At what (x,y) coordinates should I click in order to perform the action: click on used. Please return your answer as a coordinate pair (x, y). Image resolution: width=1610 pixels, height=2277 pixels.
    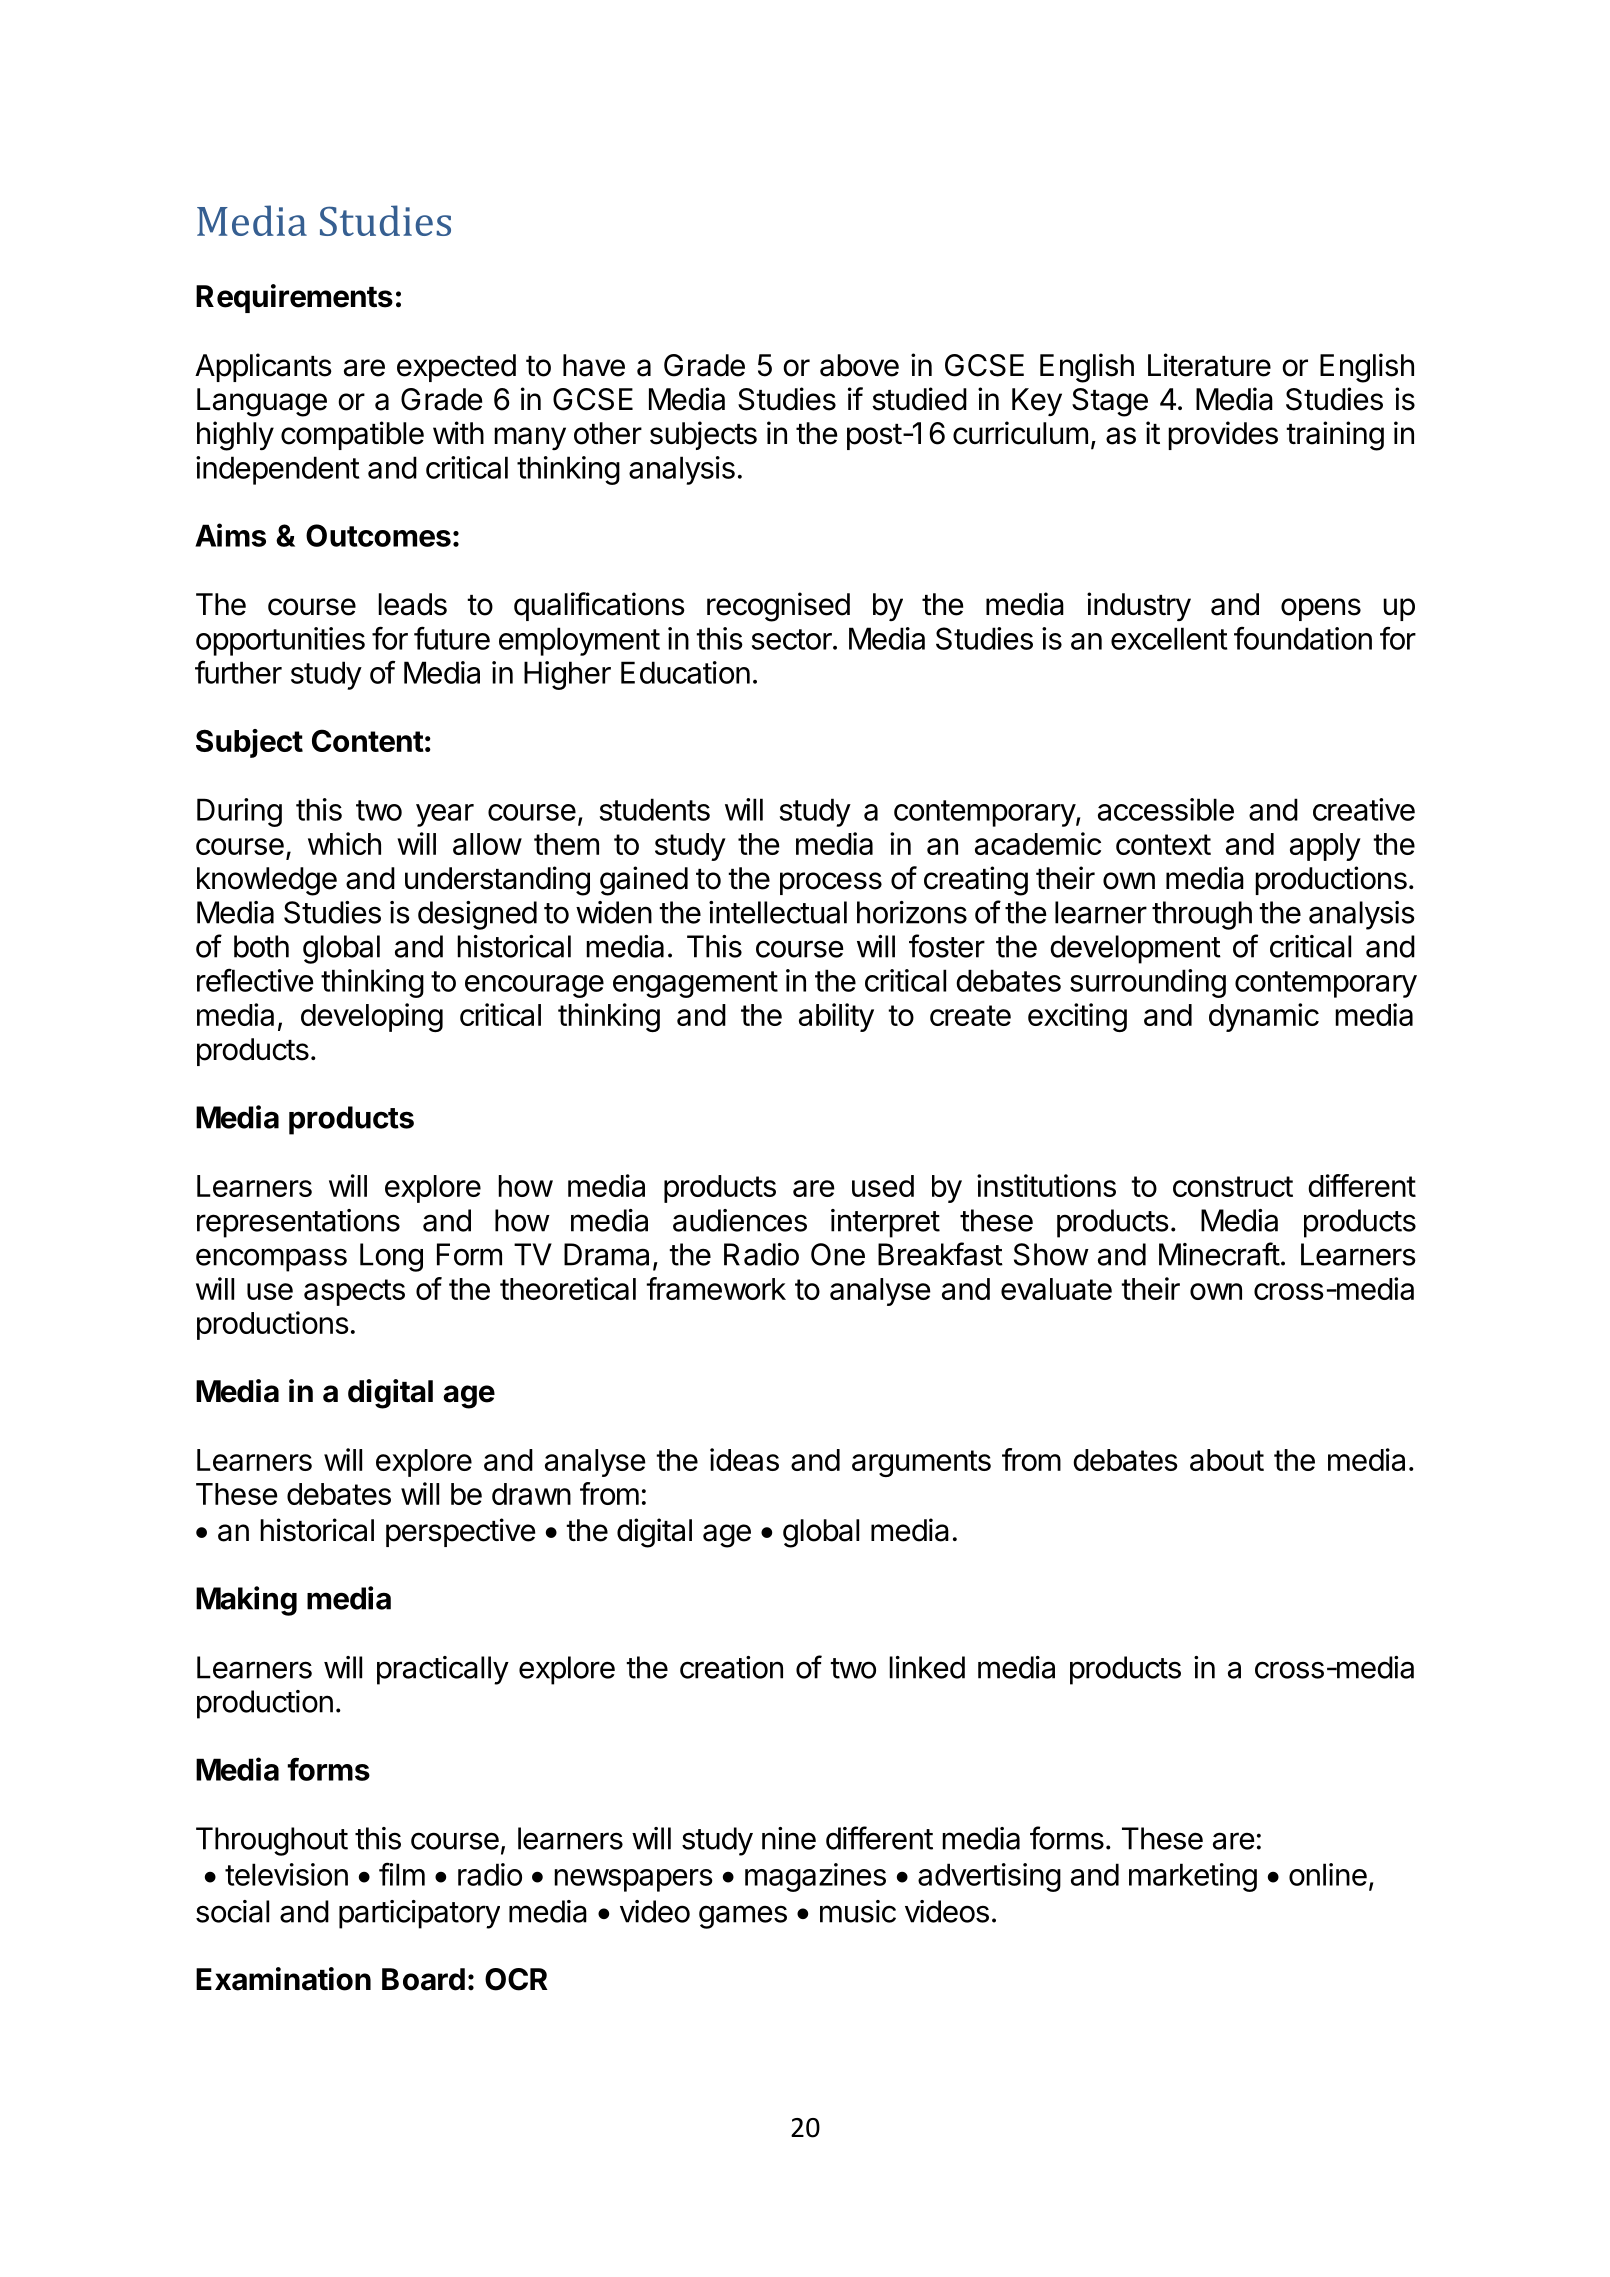
    Looking at the image, I should click on (883, 1186).
